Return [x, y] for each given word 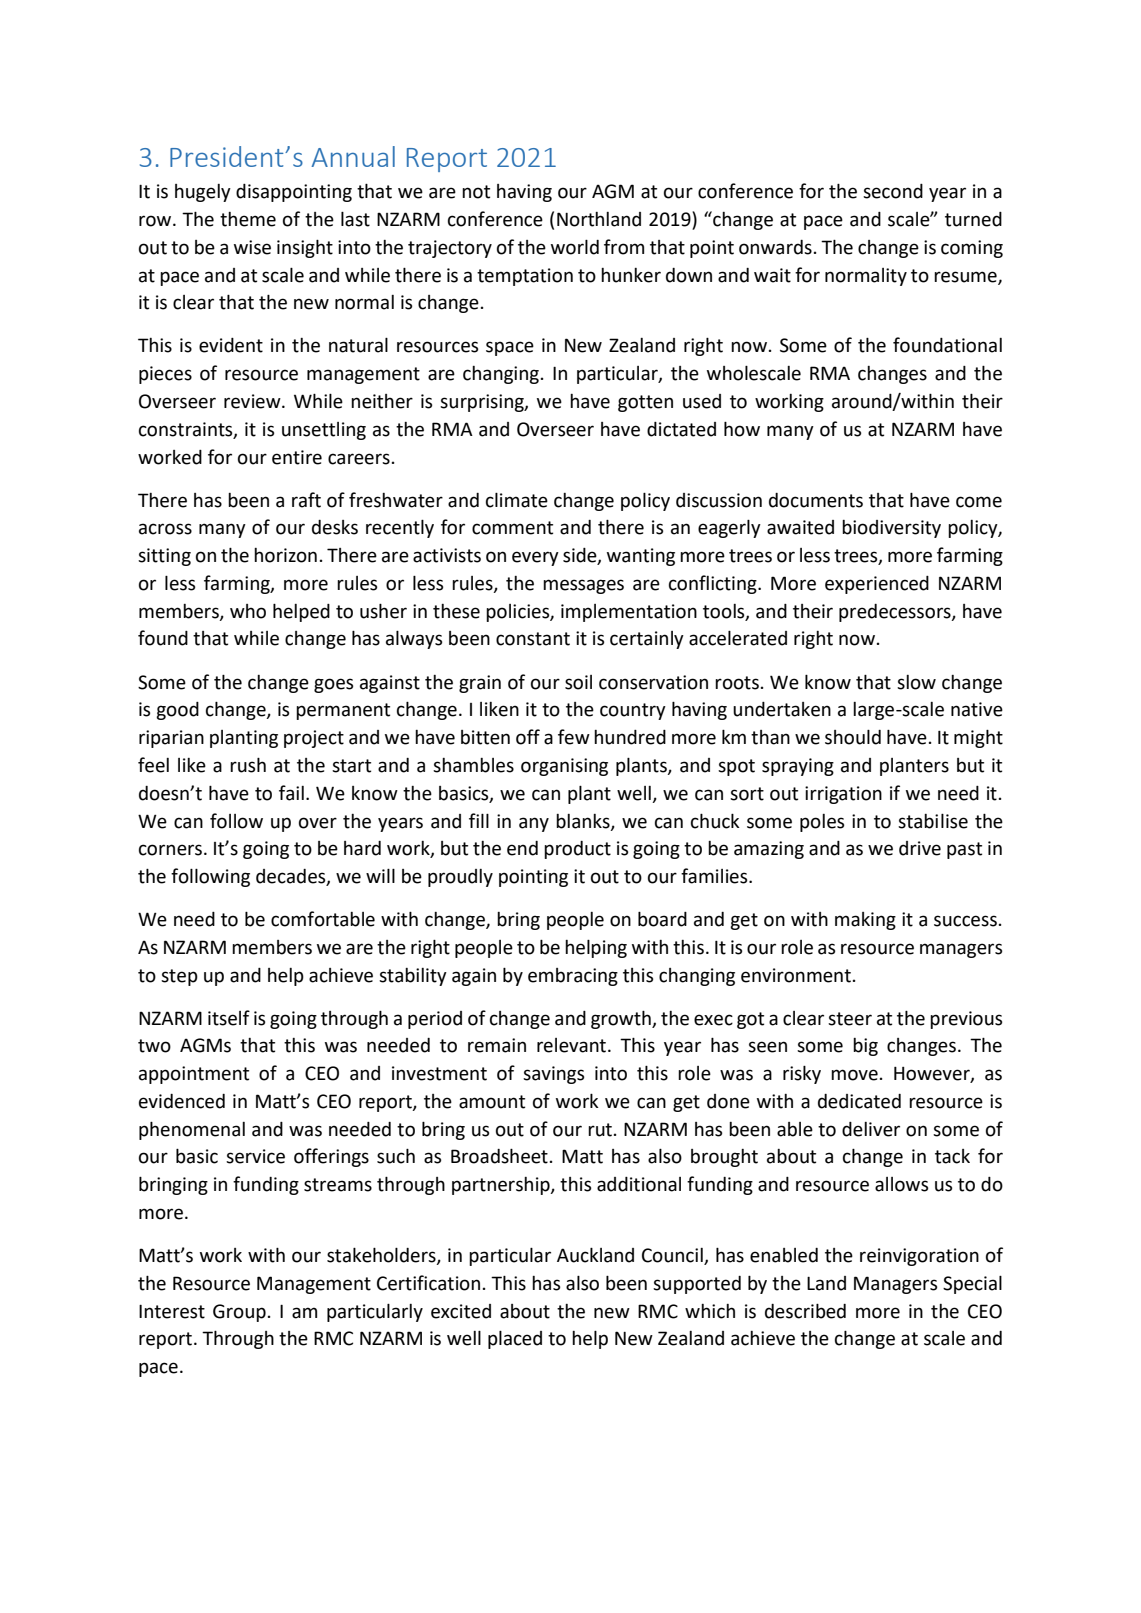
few [574, 737]
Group [239, 1313]
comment [512, 528]
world [575, 247]
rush [248, 765]
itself [229, 1018]
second [893, 191]
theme [248, 219]
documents [816, 500]
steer [850, 1019]
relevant [571, 1045]
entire [297, 457]
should [853, 737]
